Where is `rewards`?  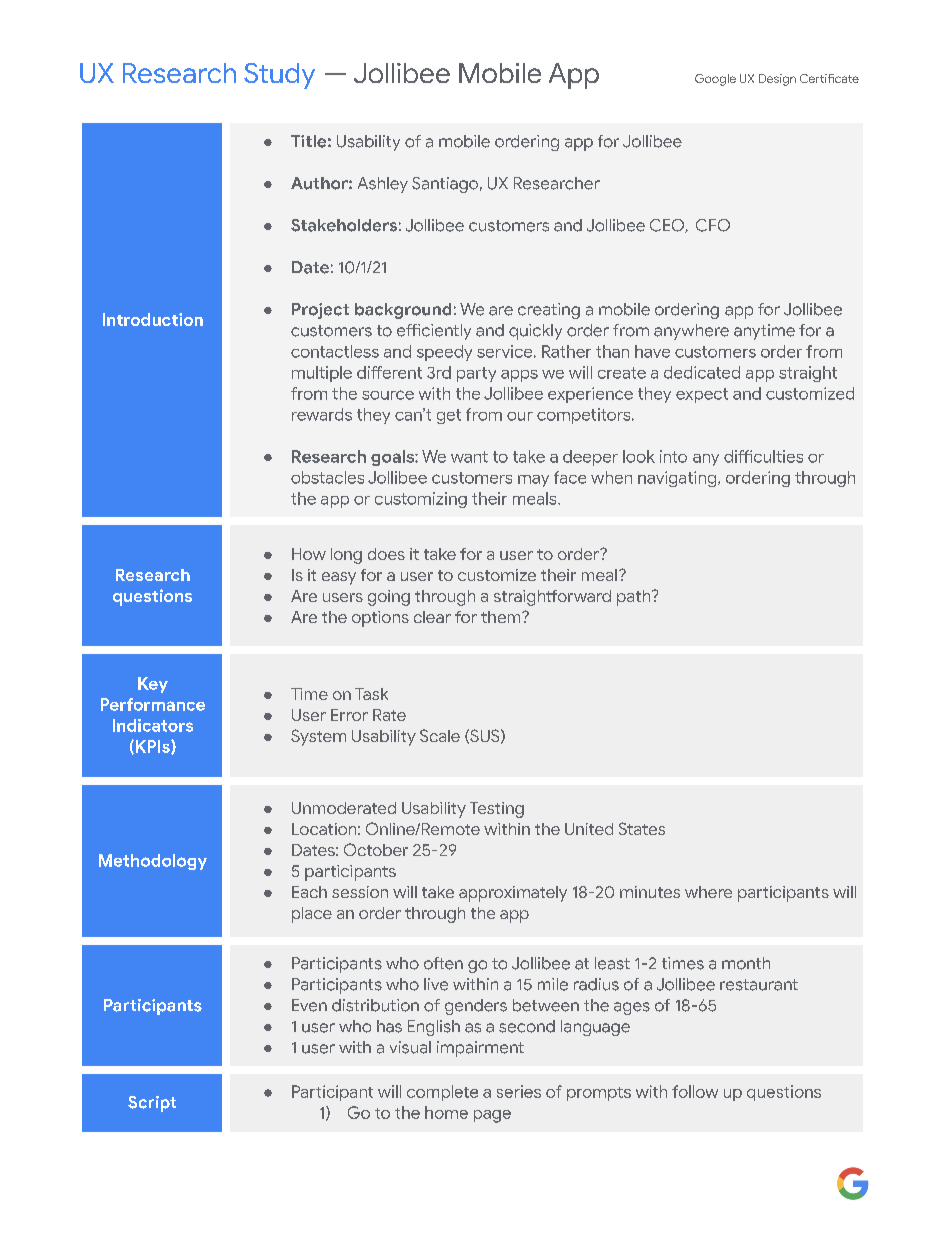
rewards is located at coordinates (322, 414).
